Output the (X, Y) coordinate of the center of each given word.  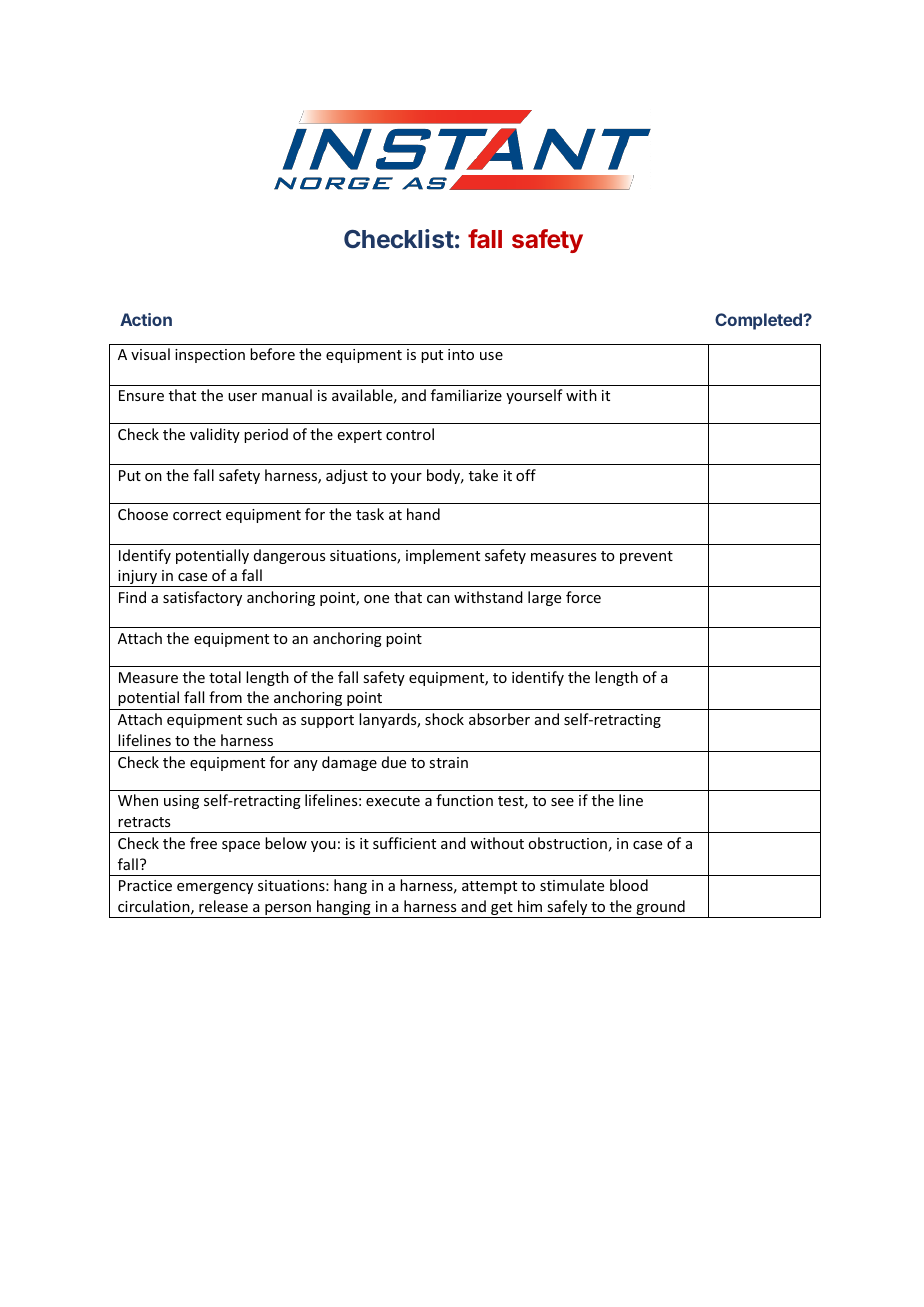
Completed (759, 321)
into (461, 354)
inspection (210, 356)
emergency (215, 888)
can (438, 599)
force (583, 597)
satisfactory (202, 598)
